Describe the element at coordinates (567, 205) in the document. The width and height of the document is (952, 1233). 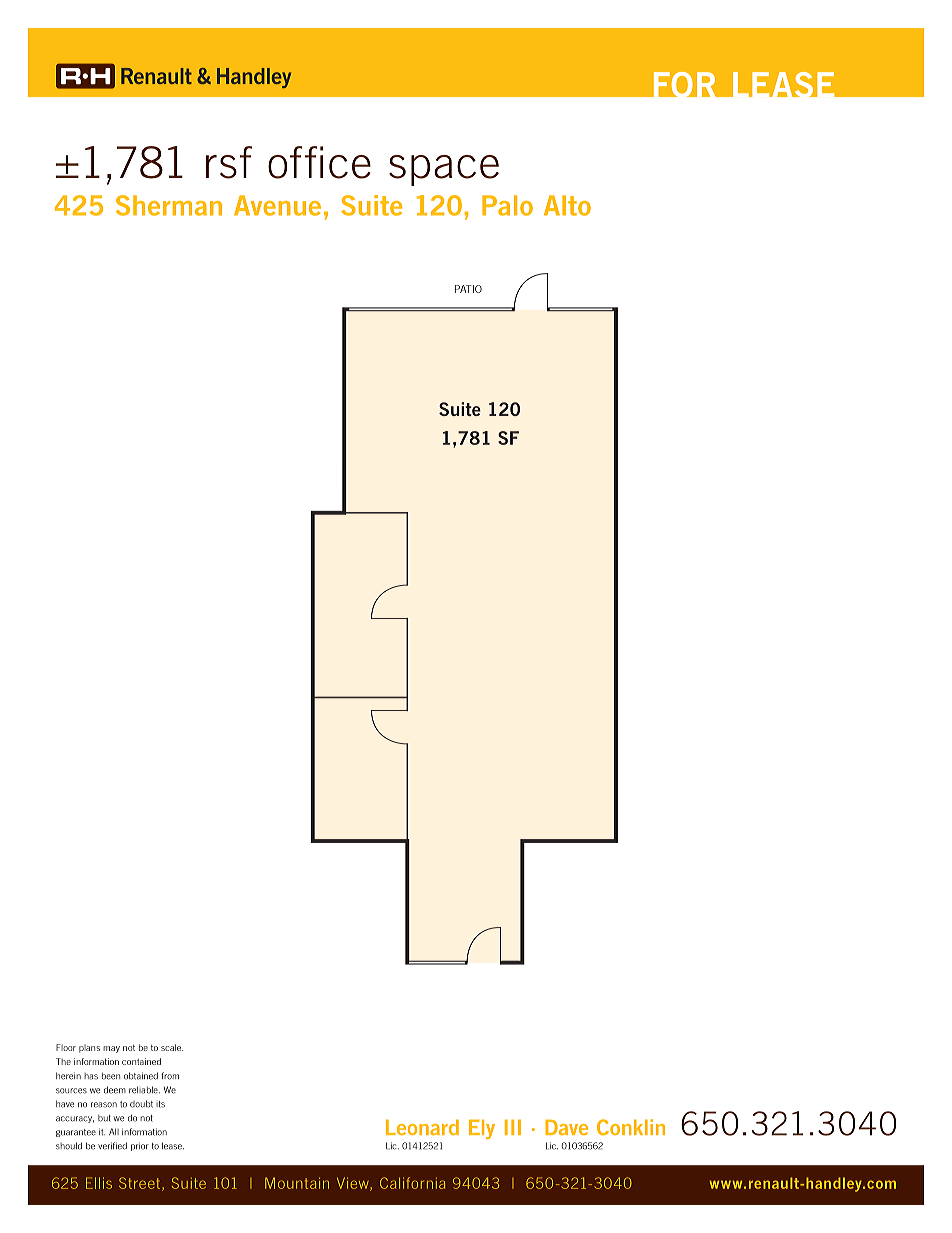
I see `Alto` at that location.
